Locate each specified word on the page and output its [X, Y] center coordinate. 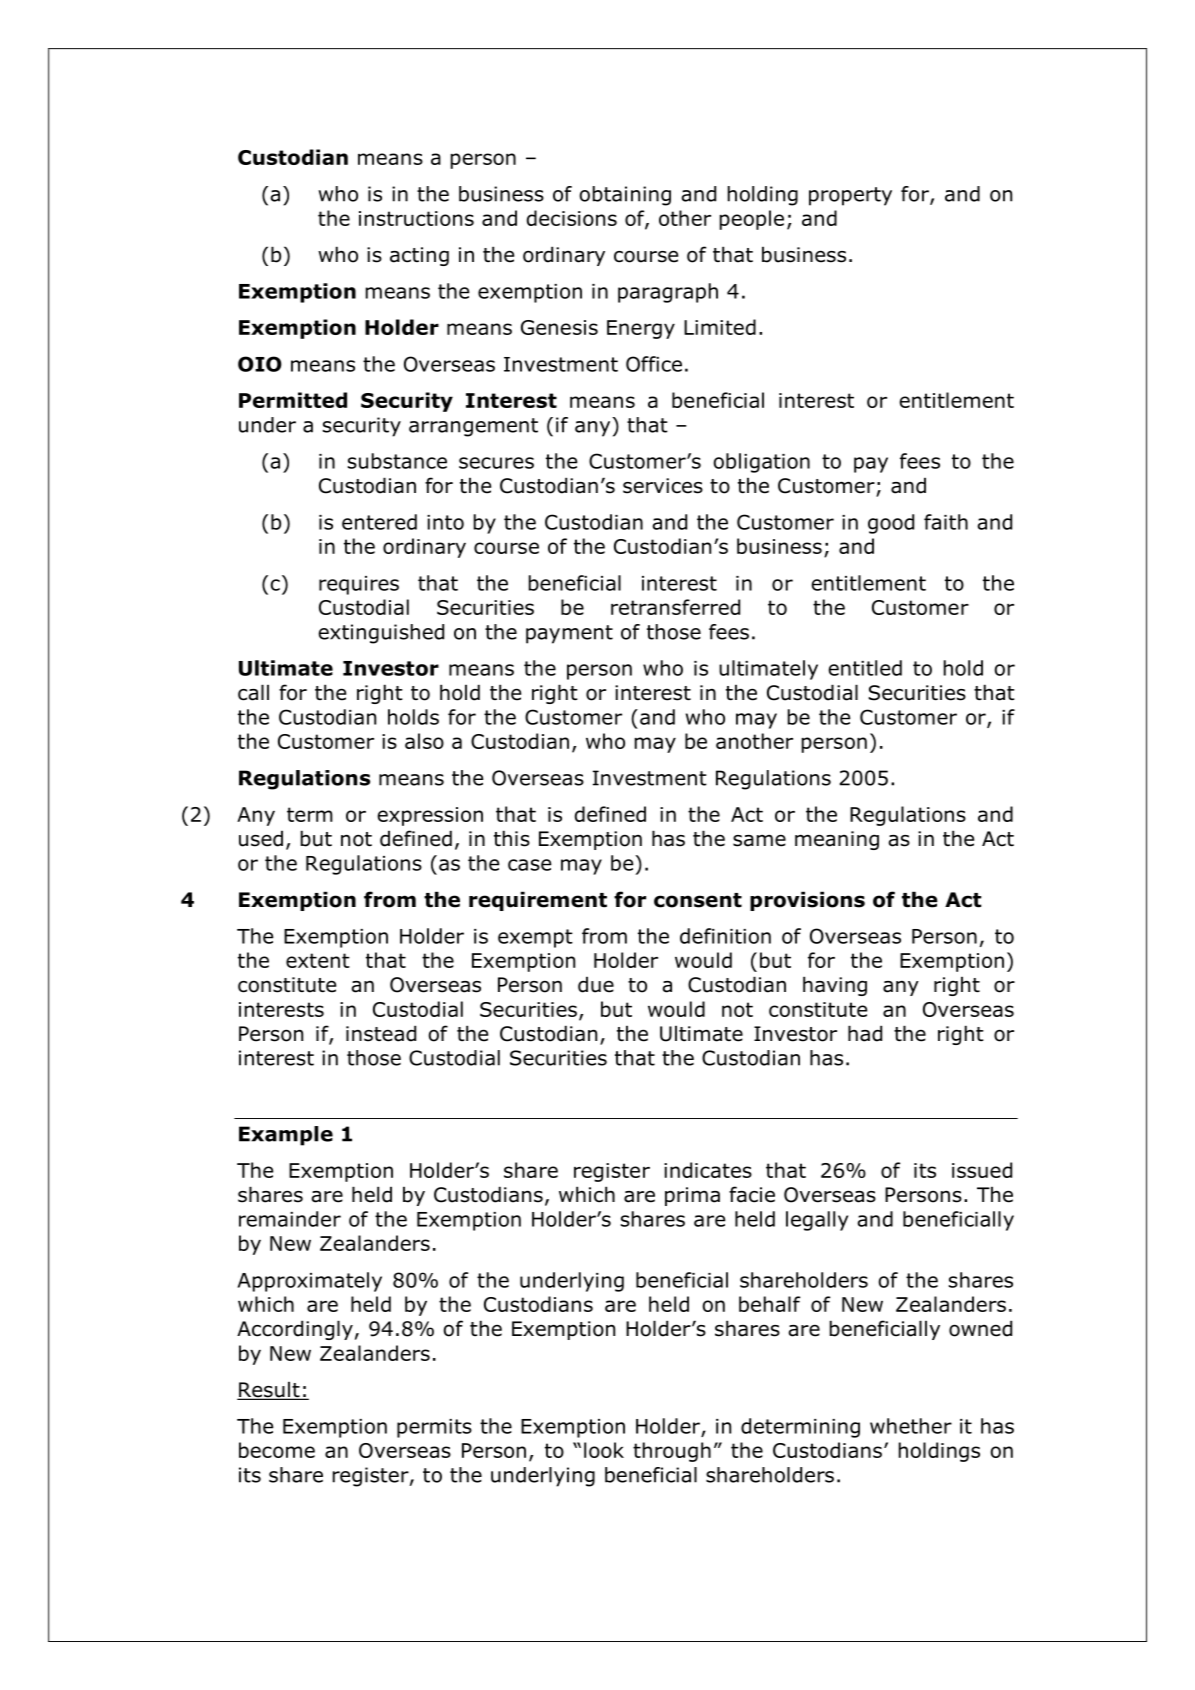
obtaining [625, 196]
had [865, 1033]
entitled [865, 668]
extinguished [381, 634]
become [277, 1450]
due [596, 985]
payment [569, 634]
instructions [416, 218]
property [850, 196]
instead [381, 1033]
